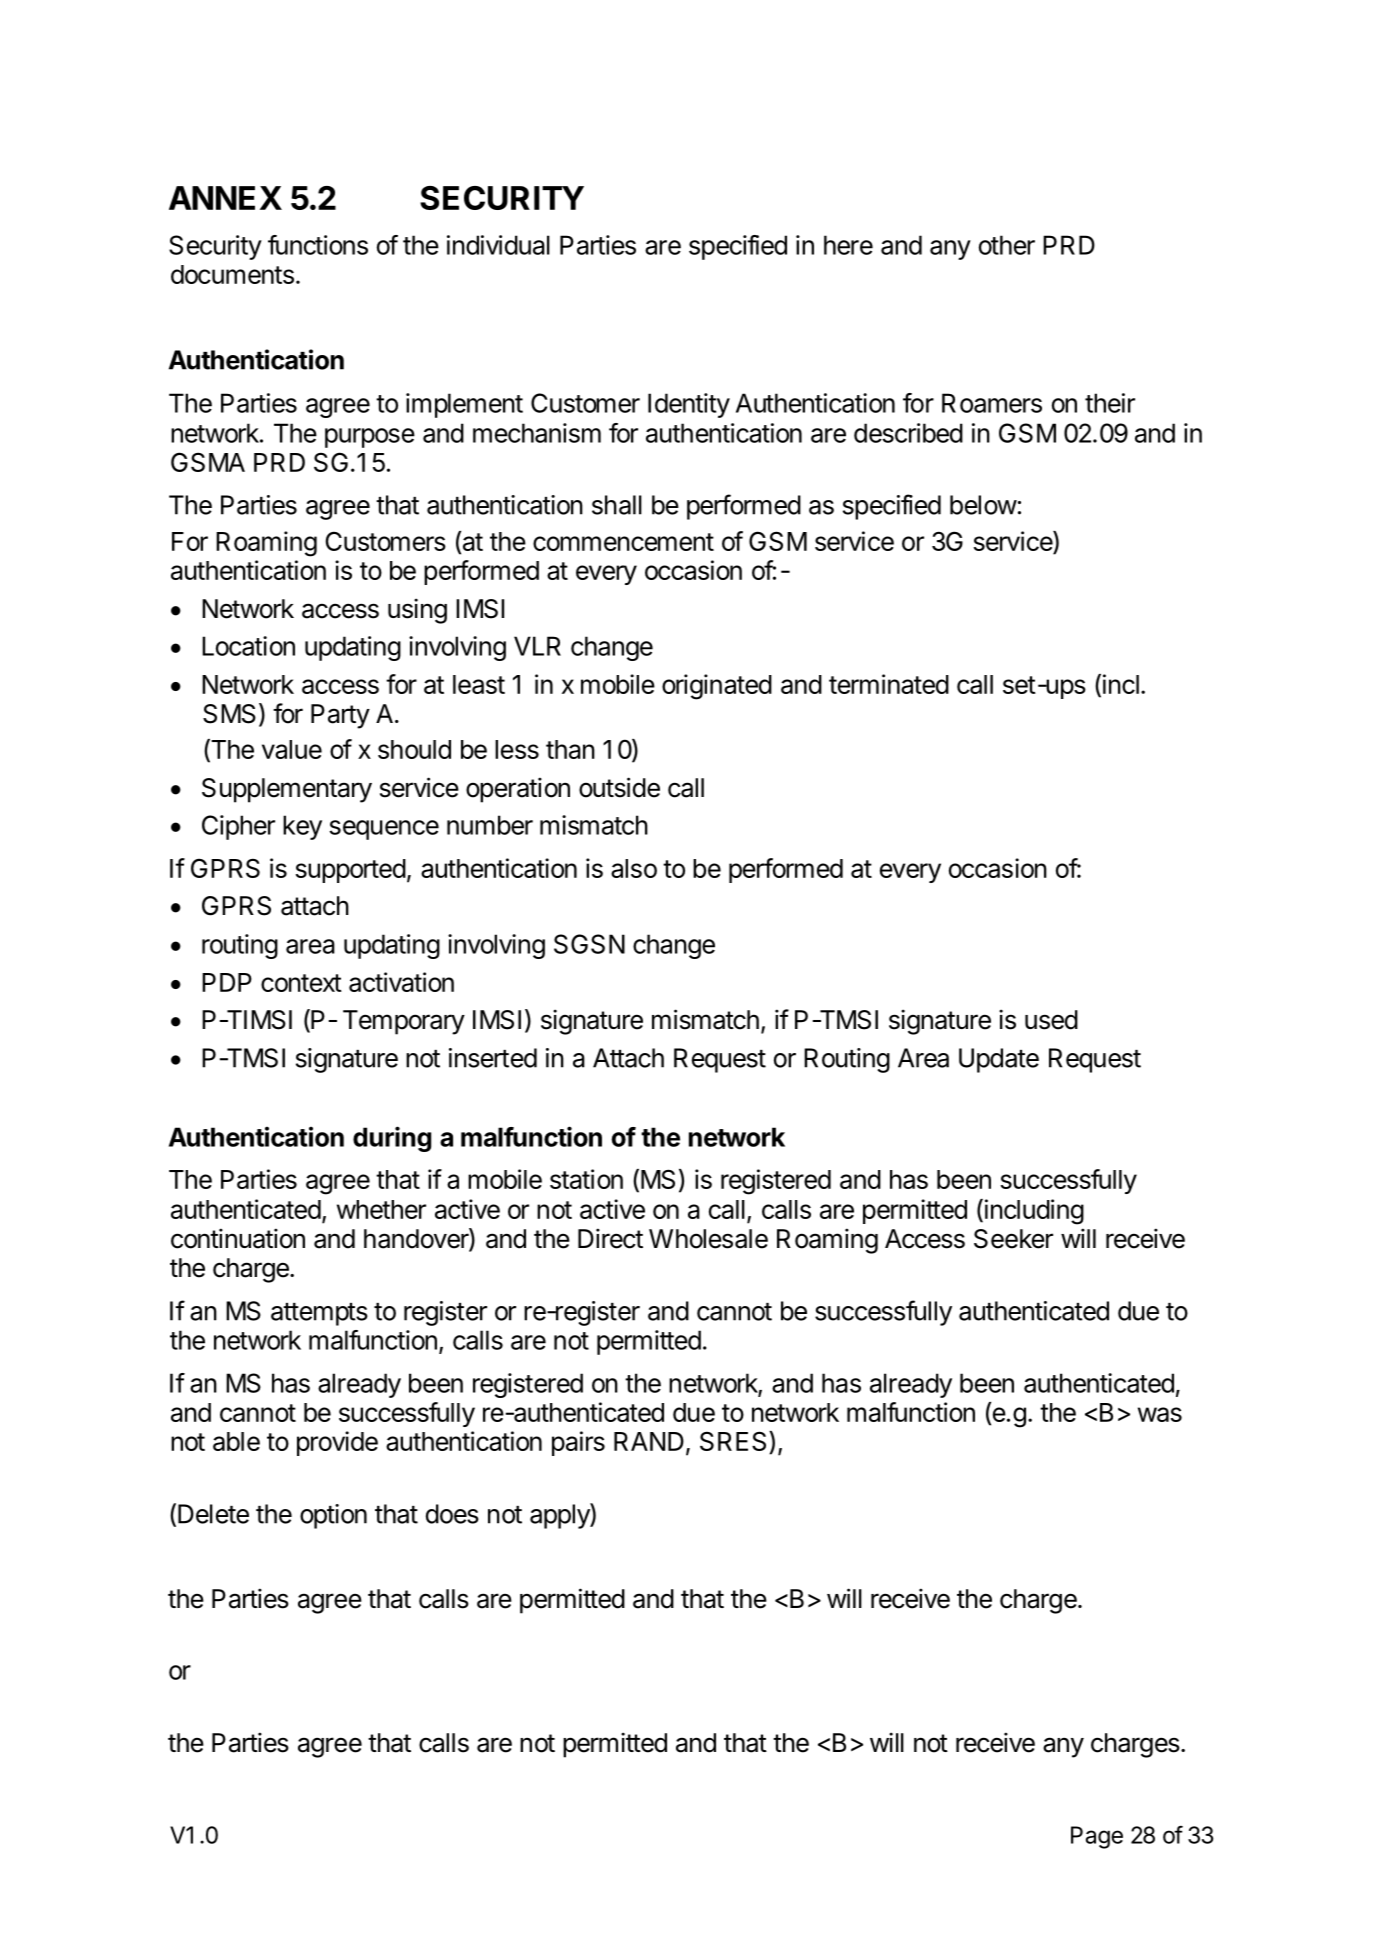 This page has width=1375, height=1945. I want to click on other, so click(1007, 245).
